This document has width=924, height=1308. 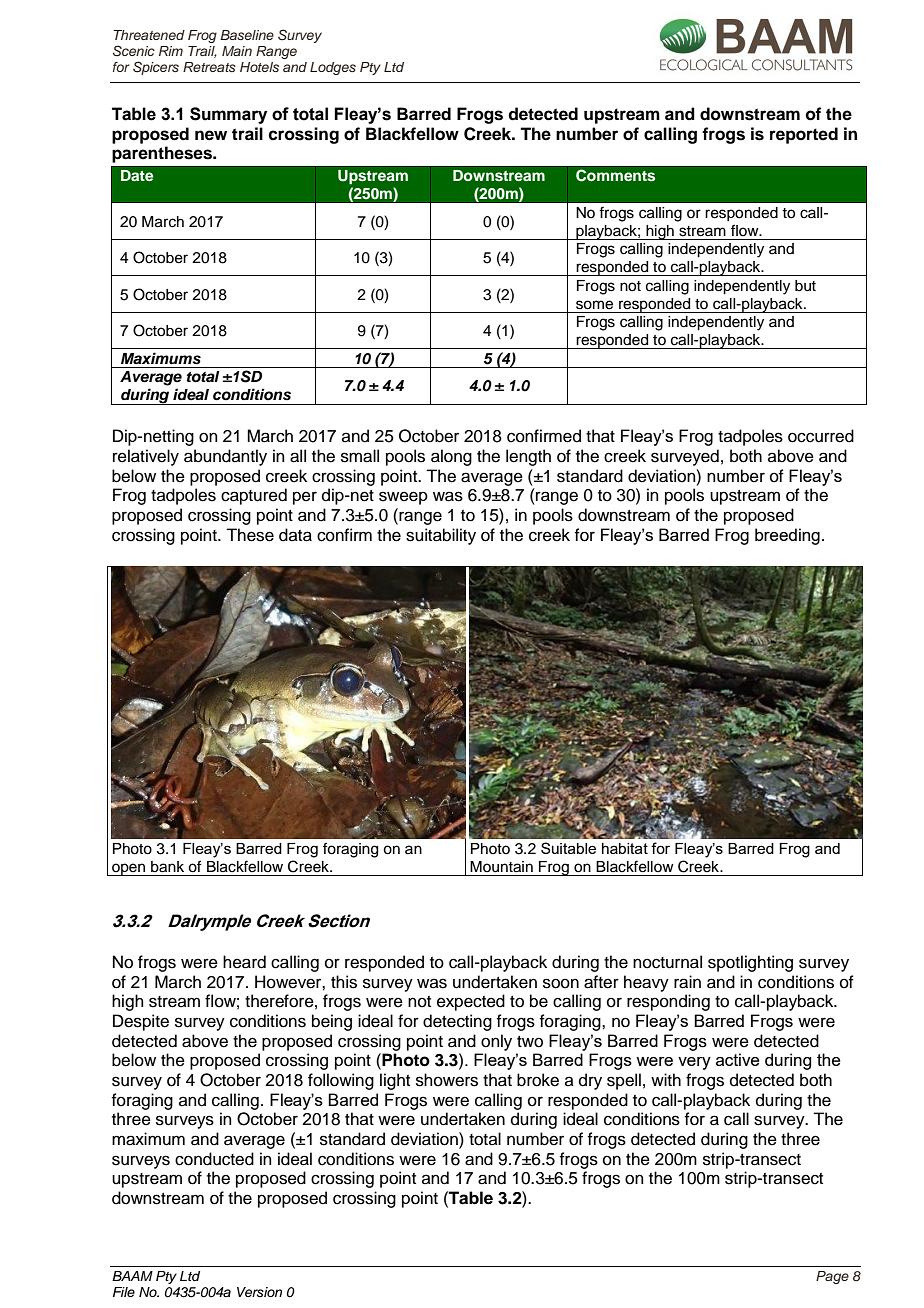 What do you see at coordinates (209, 67) in the document?
I see `Retreats` at bounding box center [209, 67].
